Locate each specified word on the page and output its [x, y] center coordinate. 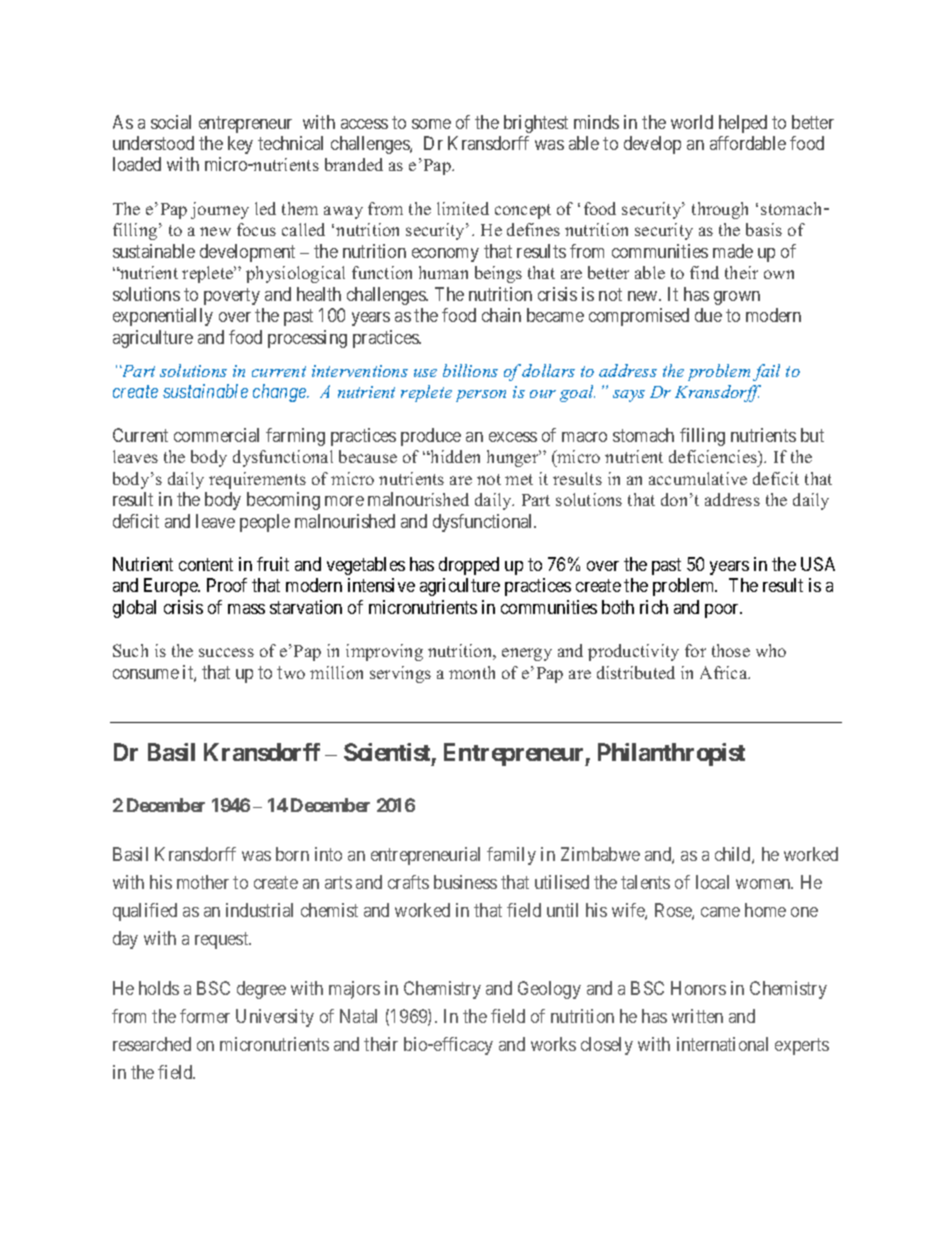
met [519, 479]
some [431, 124]
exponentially [163, 317]
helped [743, 124]
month [472, 672]
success [226, 652]
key [240, 145]
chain [501, 315]
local [712, 882]
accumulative [698, 478]
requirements [257, 480]
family [511, 856]
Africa [725, 672]
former [205, 1016]
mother [203, 882]
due [708, 315]
